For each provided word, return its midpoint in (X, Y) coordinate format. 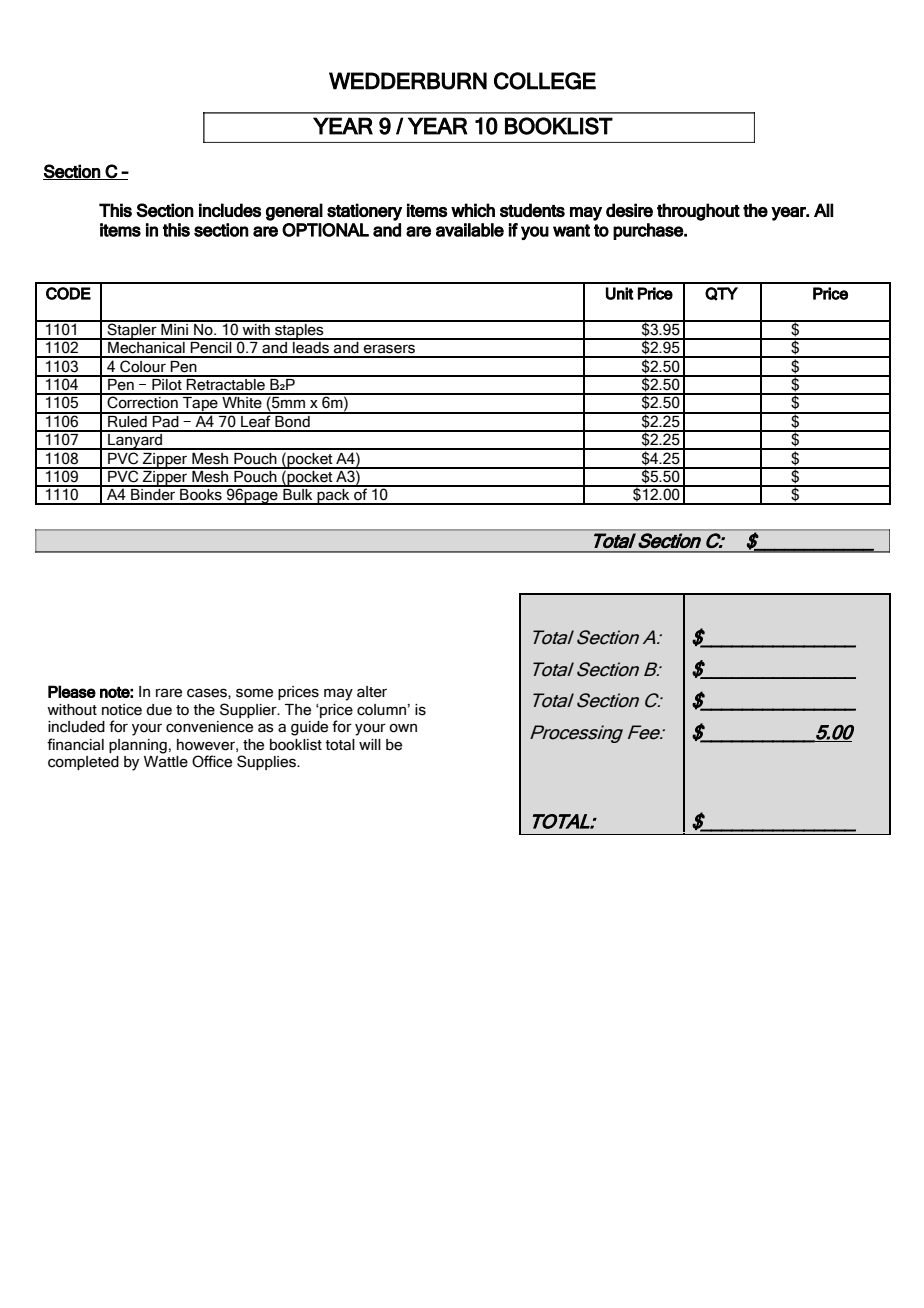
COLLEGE (545, 81)
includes (230, 210)
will (370, 744)
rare (169, 693)
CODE (68, 293)
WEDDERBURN (408, 81)
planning (138, 746)
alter (372, 692)
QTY (721, 294)
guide (309, 728)
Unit (620, 293)
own (403, 728)
